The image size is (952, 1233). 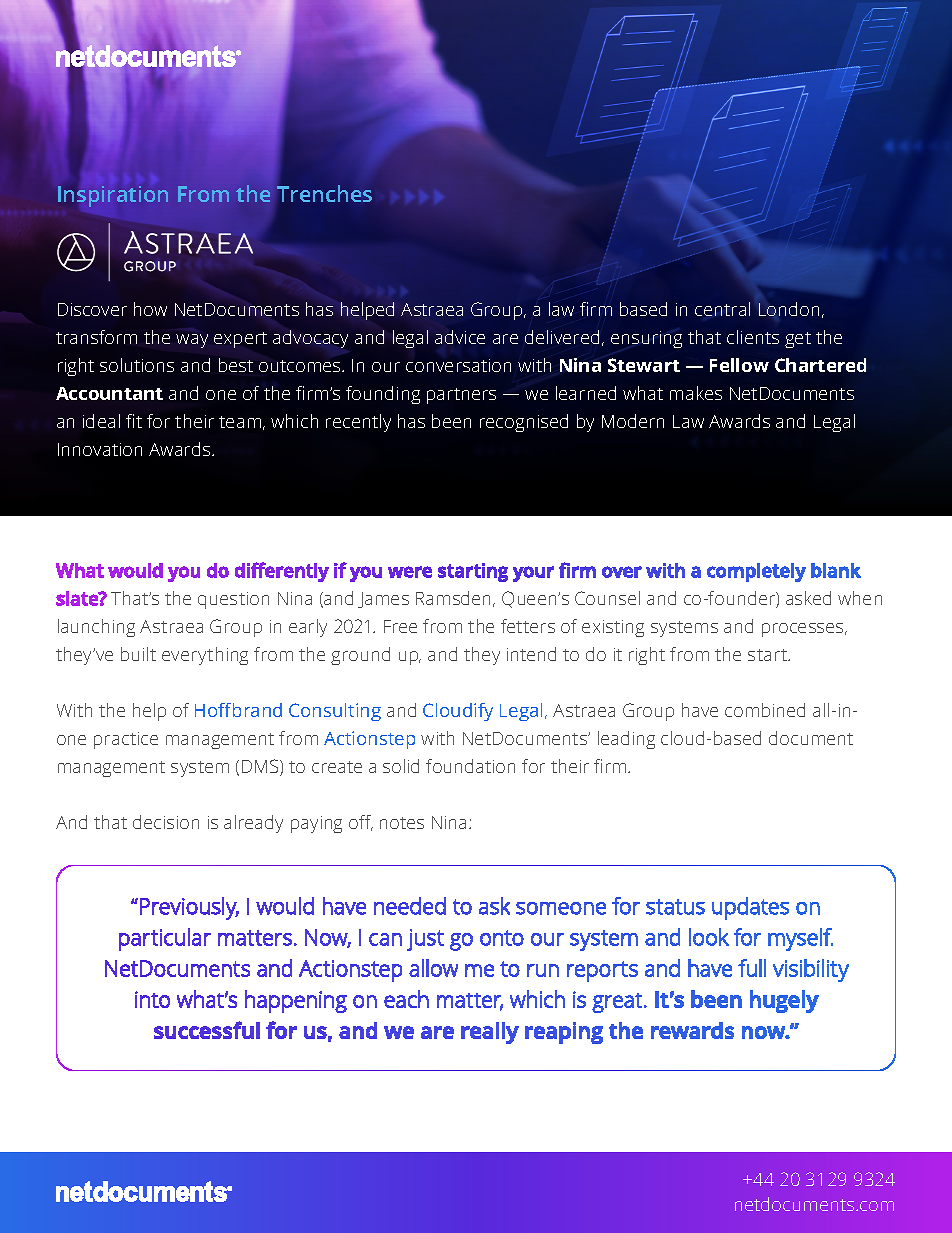 What do you see at coordinates (722, 309) in the page?
I see `central` at bounding box center [722, 309].
